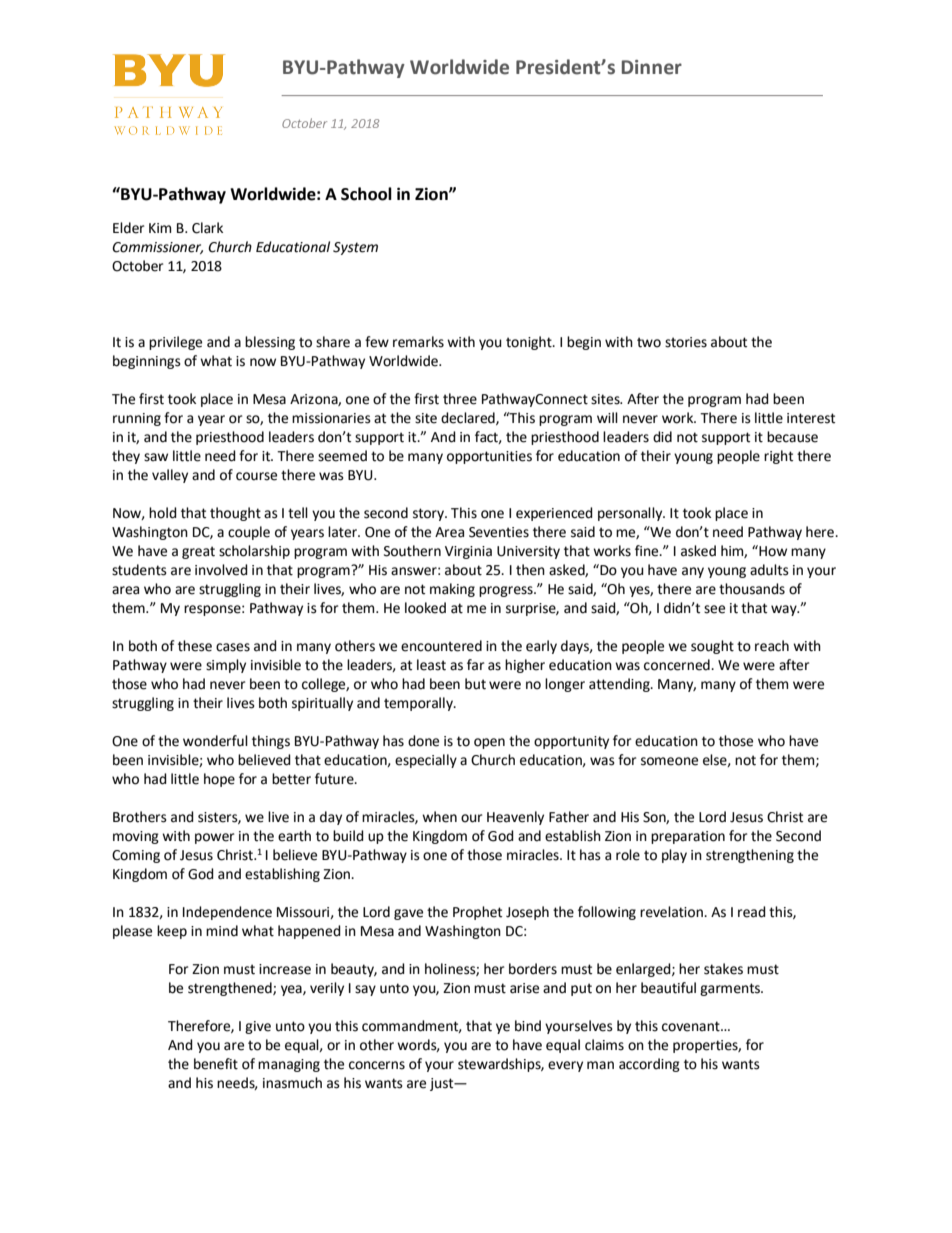 This image has width=952, height=1233. Describe the element at coordinates (469, 418) in the image. I see `declared` at that location.
